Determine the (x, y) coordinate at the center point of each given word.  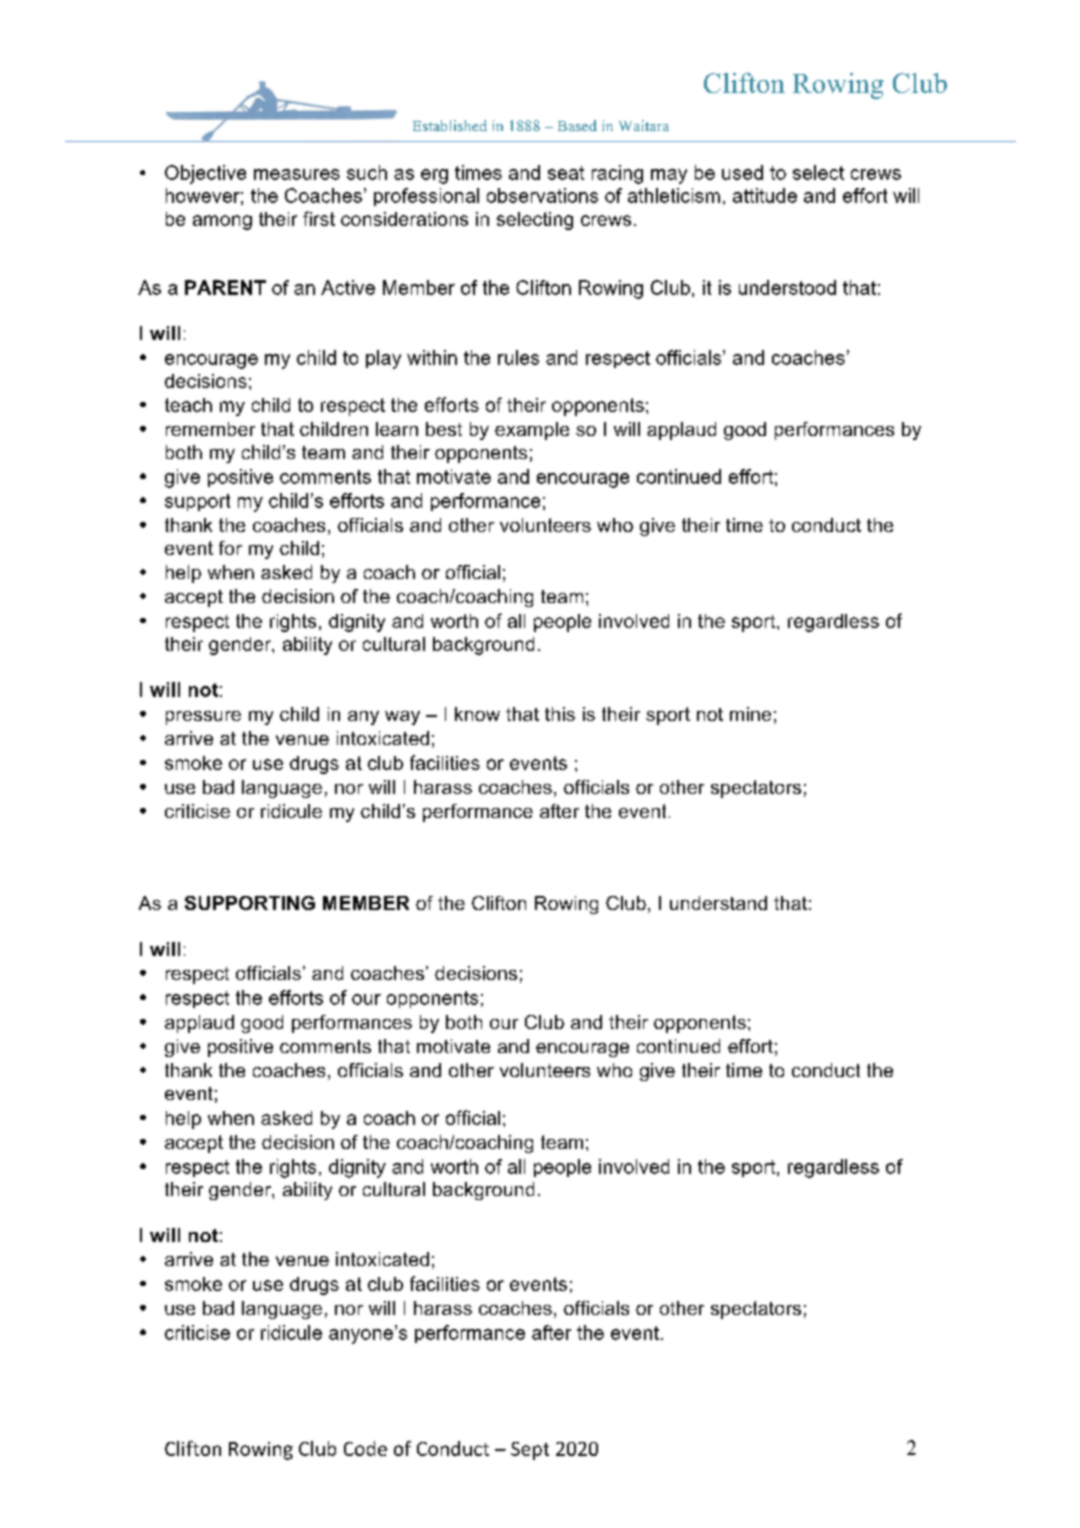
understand (718, 903)
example (532, 431)
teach (188, 405)
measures (297, 174)
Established (450, 125)
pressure (203, 718)
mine (750, 714)
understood (787, 287)
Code (365, 1448)
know (477, 714)
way (402, 718)
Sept (530, 1451)
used (742, 172)
